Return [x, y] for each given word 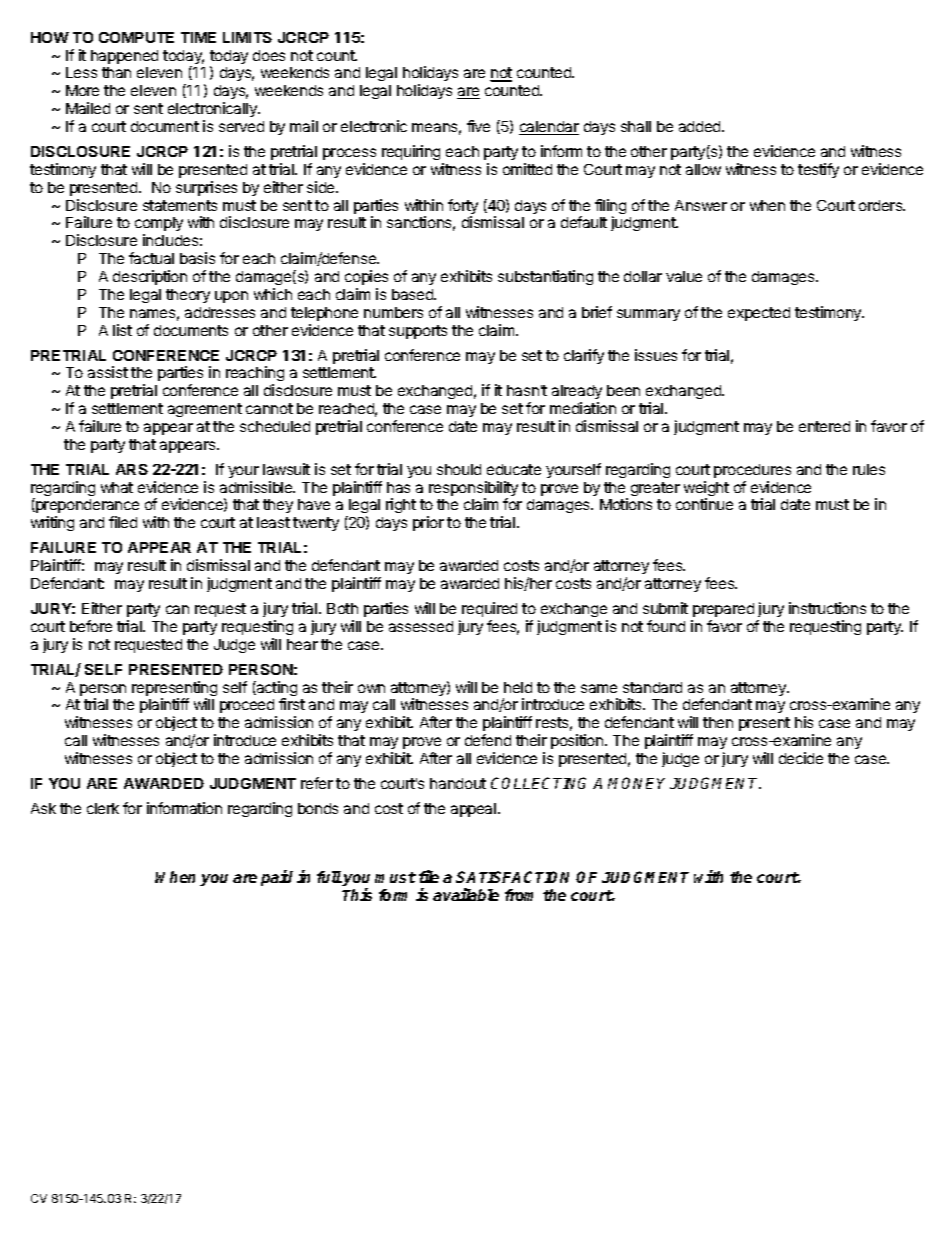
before [91, 626]
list [122, 330]
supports [418, 332]
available [466, 894]
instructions [827, 608]
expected [759, 314]
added [701, 126]
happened [124, 57]
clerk [103, 808]
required [489, 609]
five [478, 126]
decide [801, 758]
